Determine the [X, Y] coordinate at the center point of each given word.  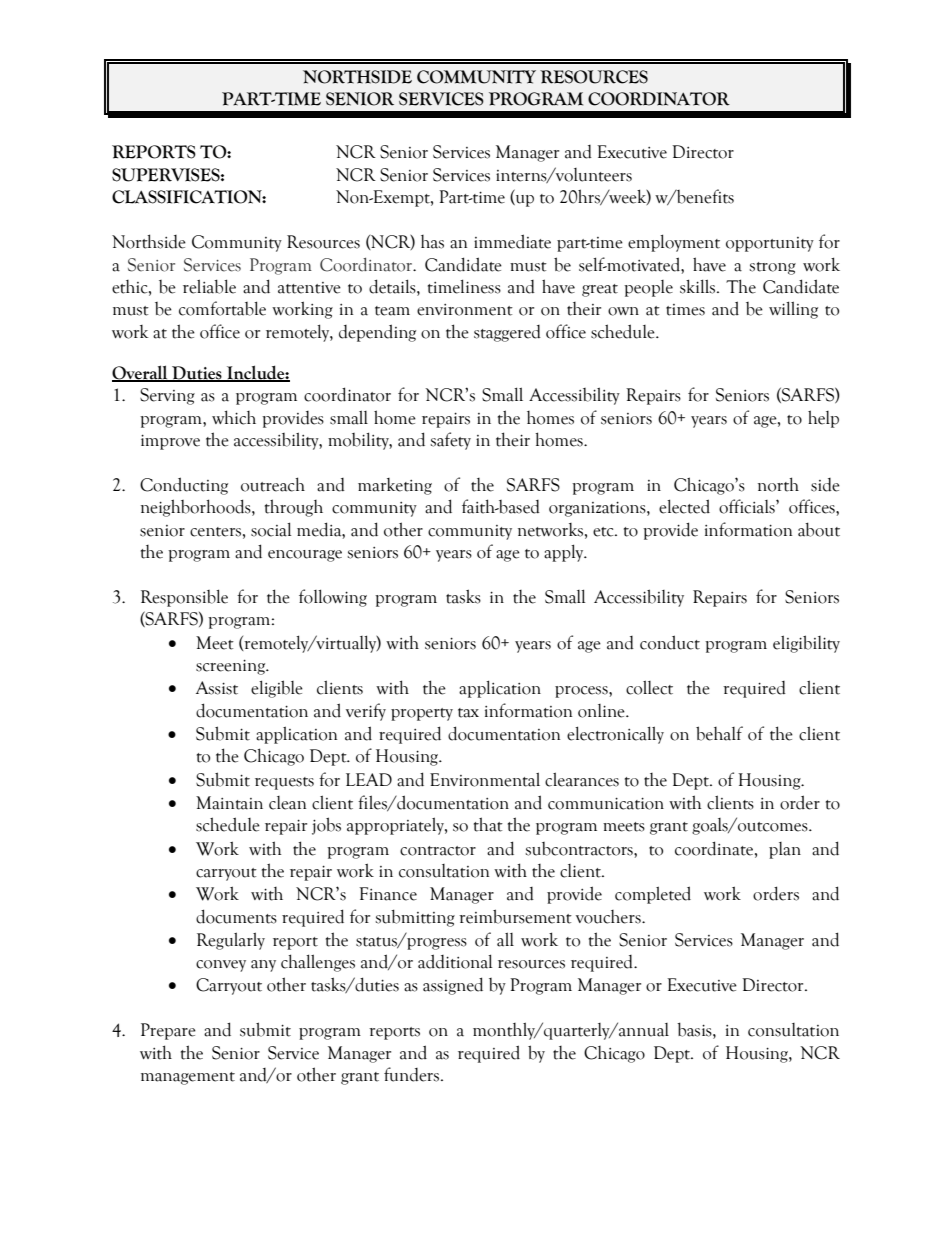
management [188, 1078]
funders [411, 1074]
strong [772, 268]
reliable [209, 286]
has [432, 242]
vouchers [609, 917]
